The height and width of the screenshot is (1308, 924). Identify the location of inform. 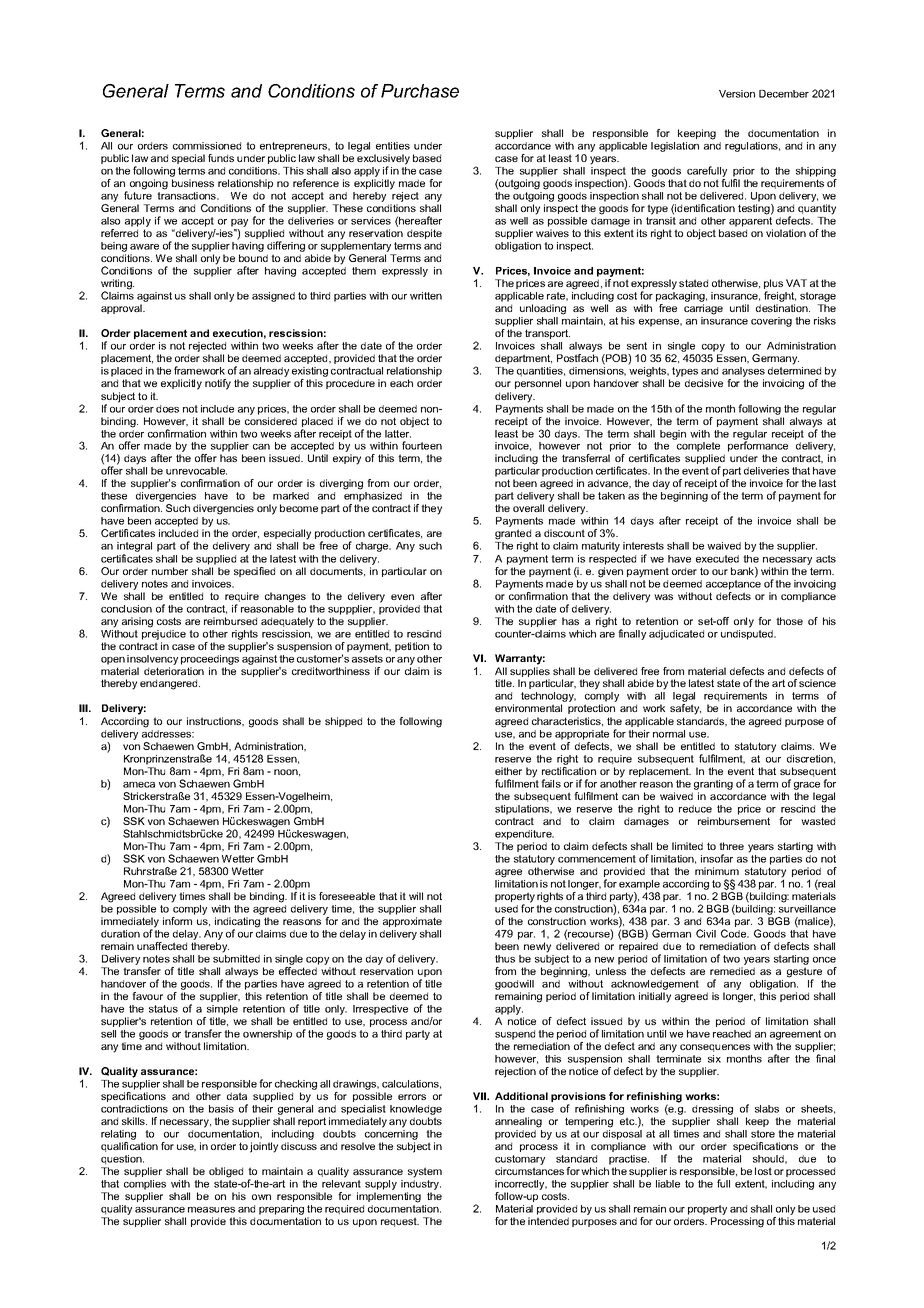
(177, 921).
